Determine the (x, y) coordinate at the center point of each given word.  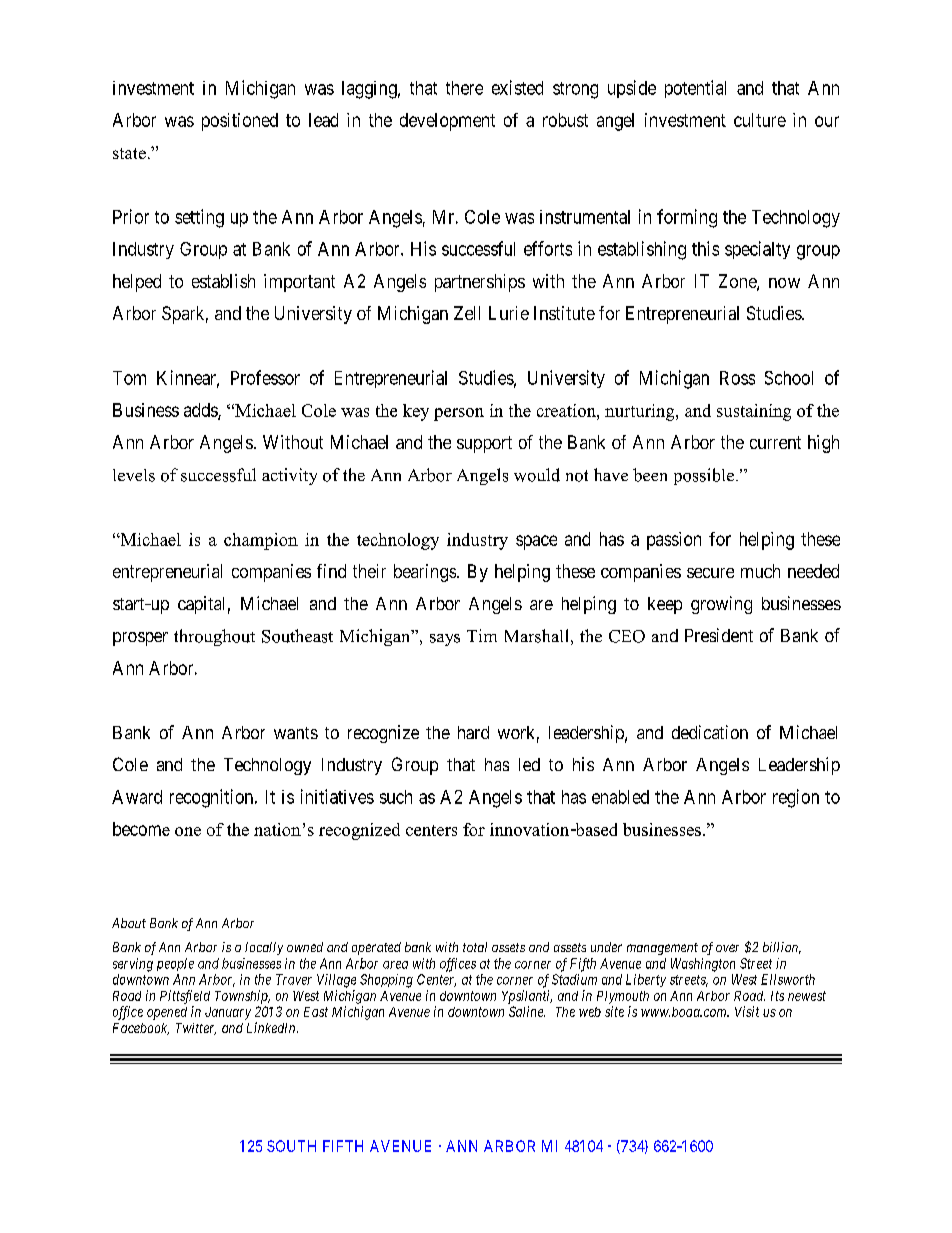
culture (760, 120)
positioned (240, 122)
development (447, 122)
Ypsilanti (527, 997)
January (228, 1013)
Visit (747, 1011)
